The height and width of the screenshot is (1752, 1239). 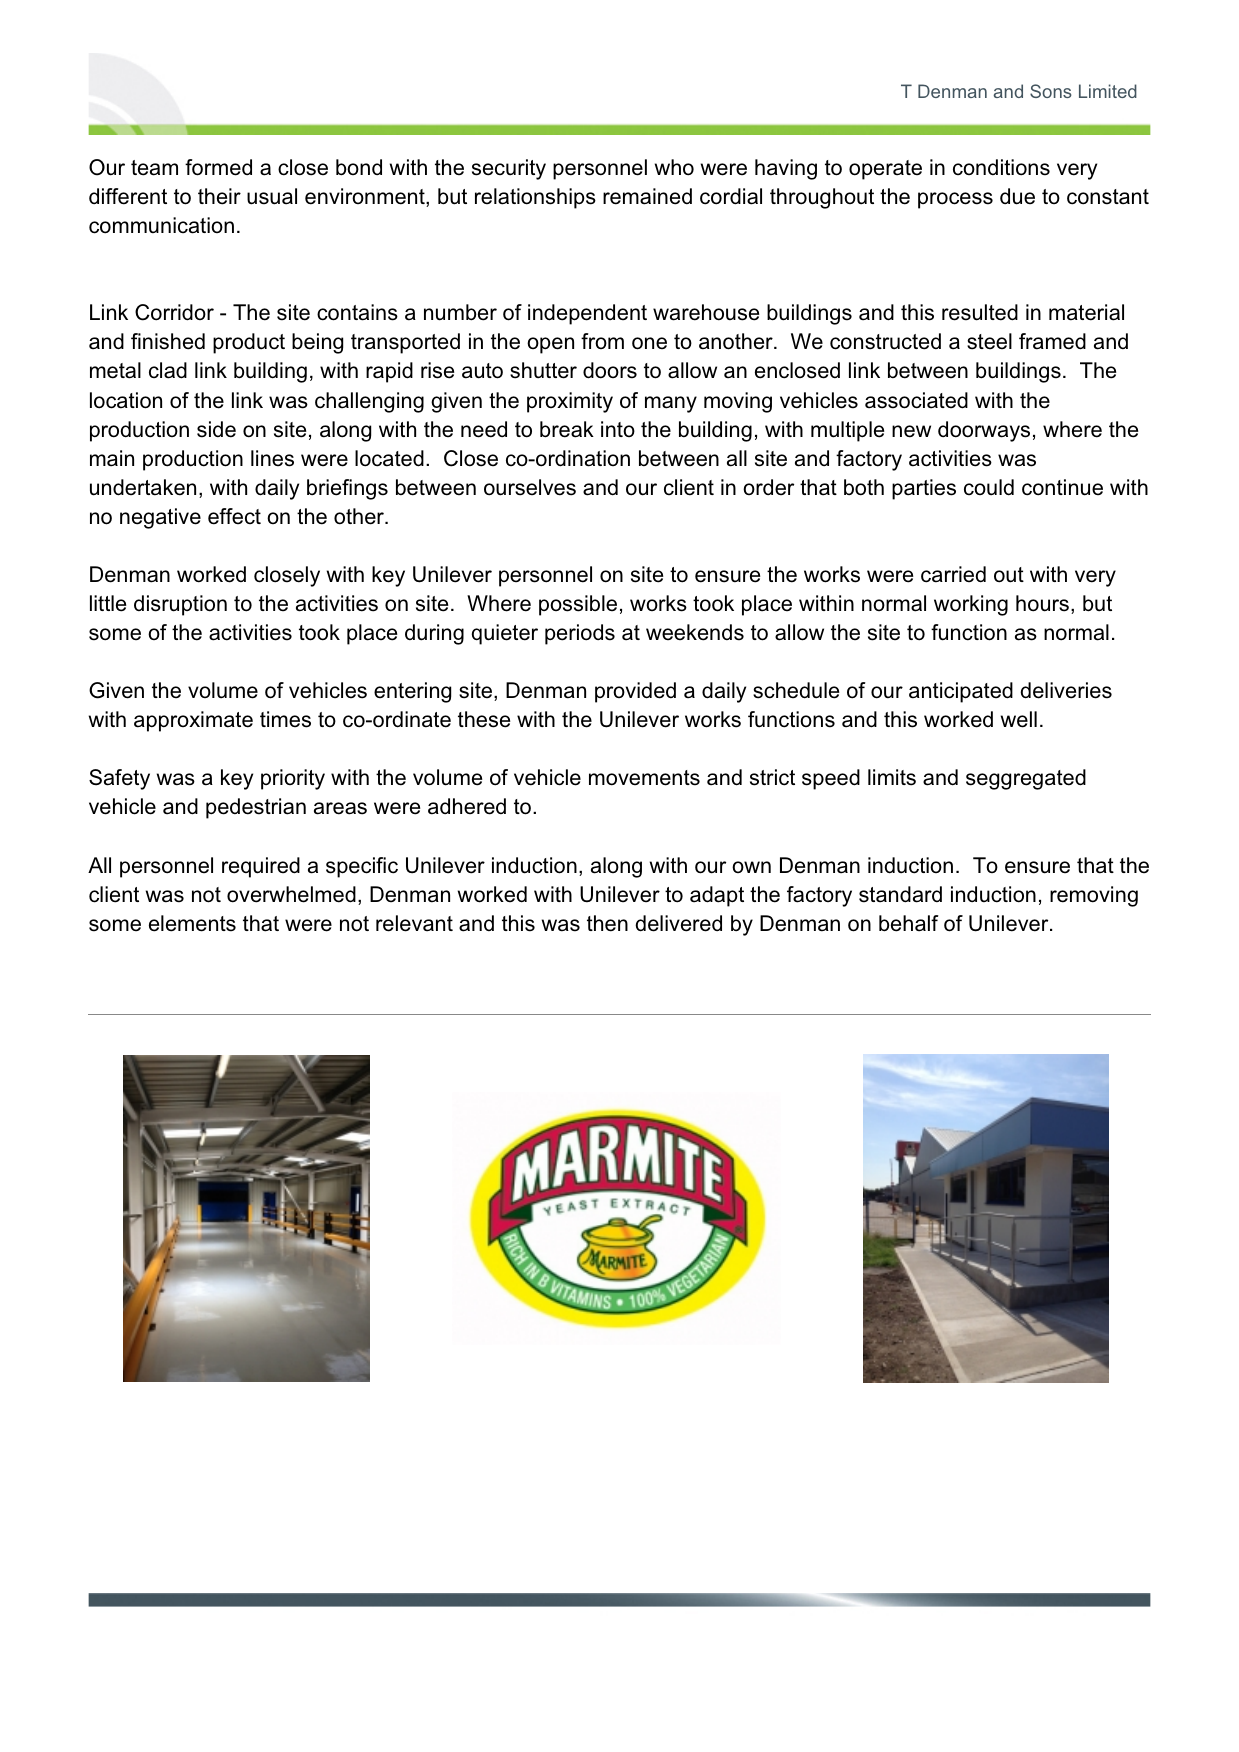 What do you see at coordinates (193, 721) in the screenshot?
I see `approximate` at bounding box center [193, 721].
